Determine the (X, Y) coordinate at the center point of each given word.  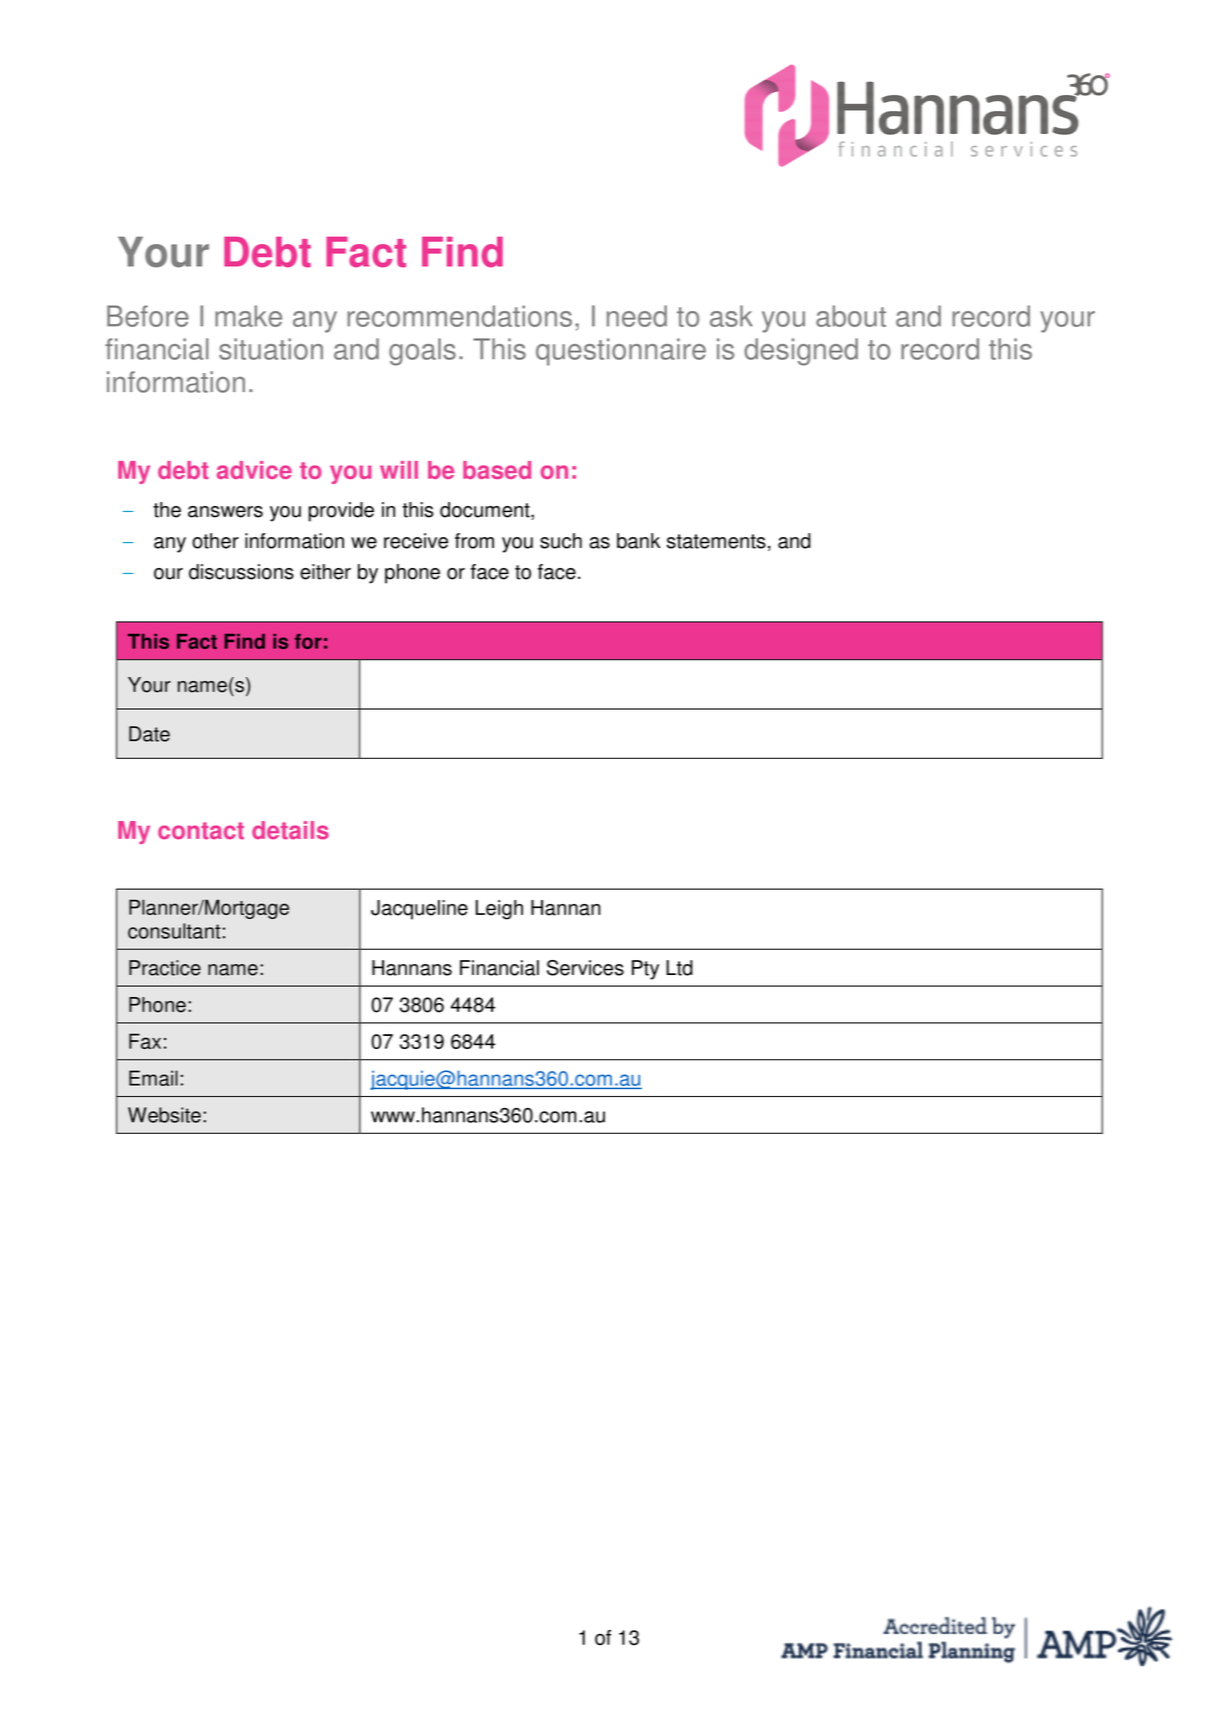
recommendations (459, 316)
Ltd (679, 968)
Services (585, 968)
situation (271, 349)
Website (164, 1115)
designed (801, 352)
